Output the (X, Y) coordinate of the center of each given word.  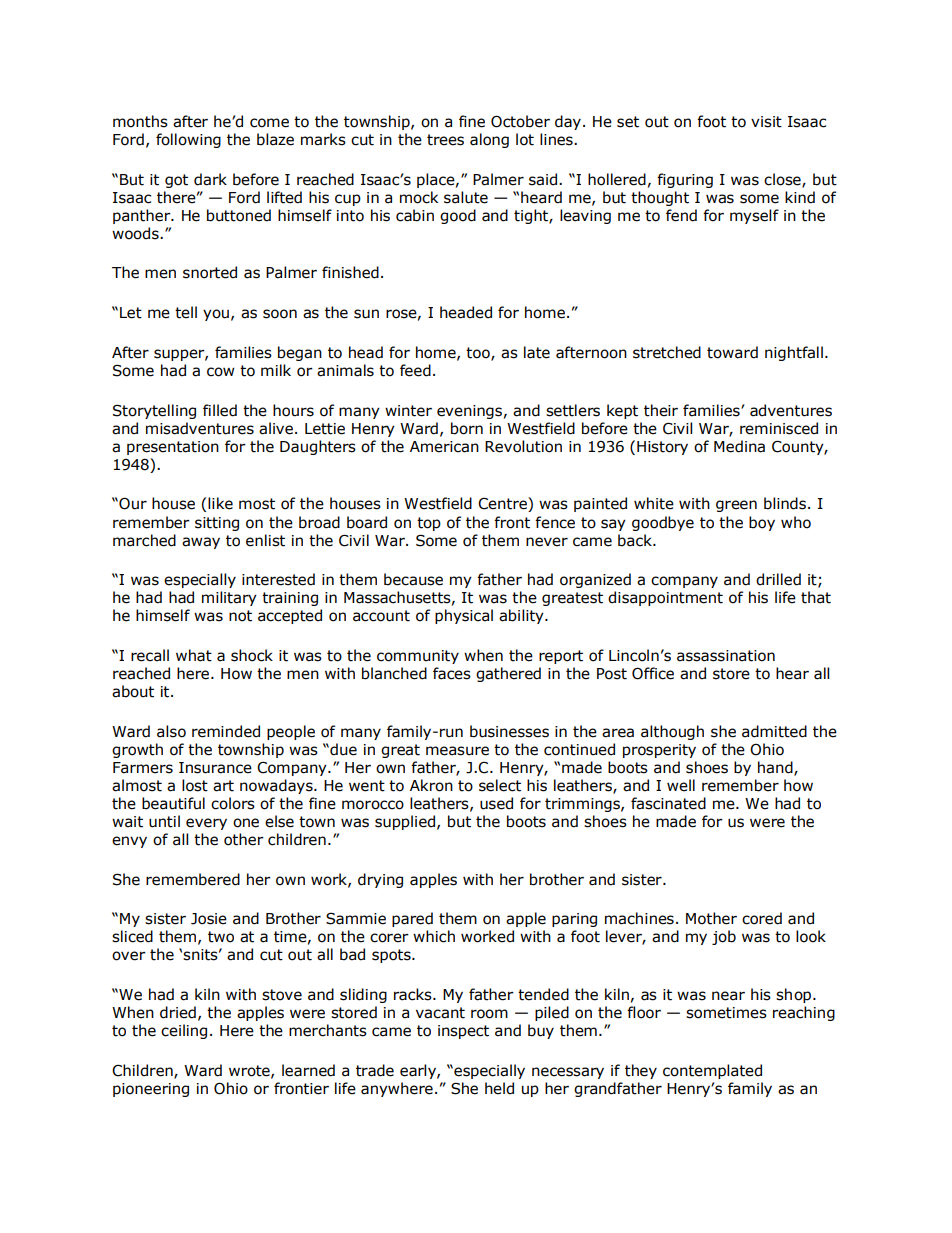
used (496, 803)
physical (464, 616)
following (188, 140)
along (489, 140)
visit (766, 122)
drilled (778, 579)
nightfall (794, 353)
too (479, 354)
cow (221, 372)
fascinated (668, 803)
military (229, 598)
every (206, 824)
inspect (463, 1032)
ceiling (184, 1031)
